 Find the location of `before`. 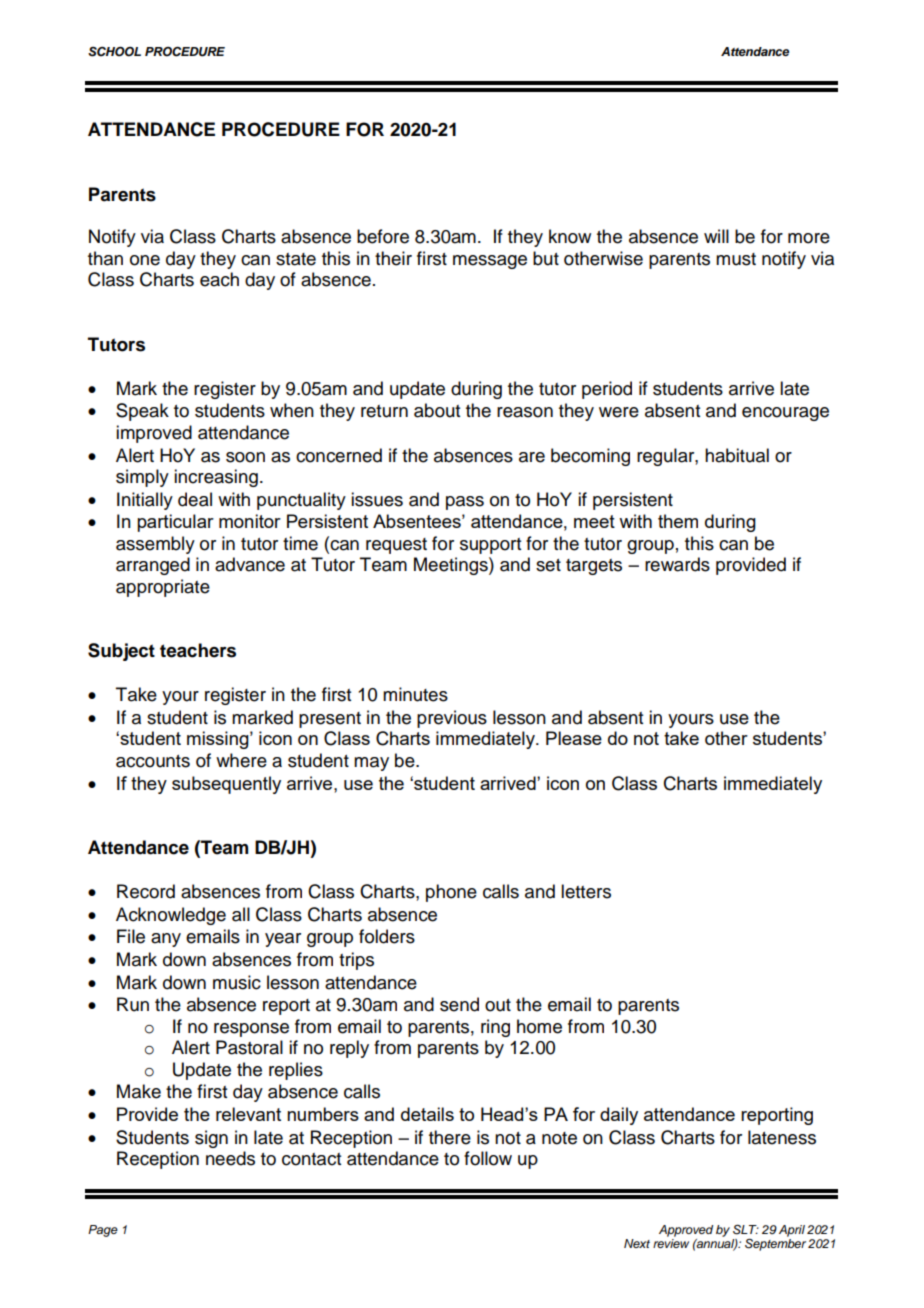

before is located at coordinates (383, 236).
